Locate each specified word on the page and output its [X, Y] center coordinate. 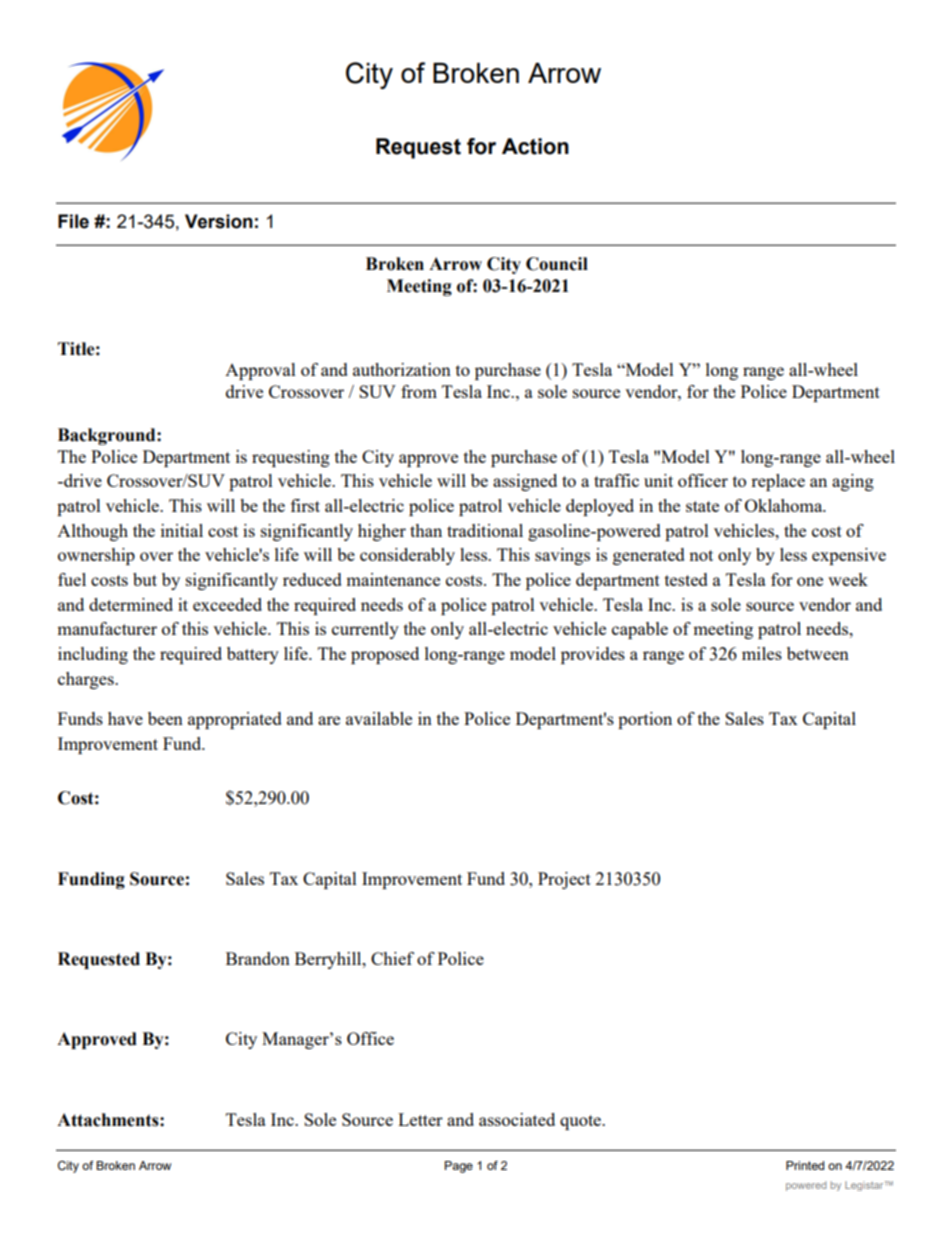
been [165, 718]
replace [778, 482]
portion [645, 720]
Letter [420, 1119]
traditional [485, 530]
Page [459, 1167]
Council [557, 264]
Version [219, 221]
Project [564, 880]
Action [535, 146]
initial [182, 530]
